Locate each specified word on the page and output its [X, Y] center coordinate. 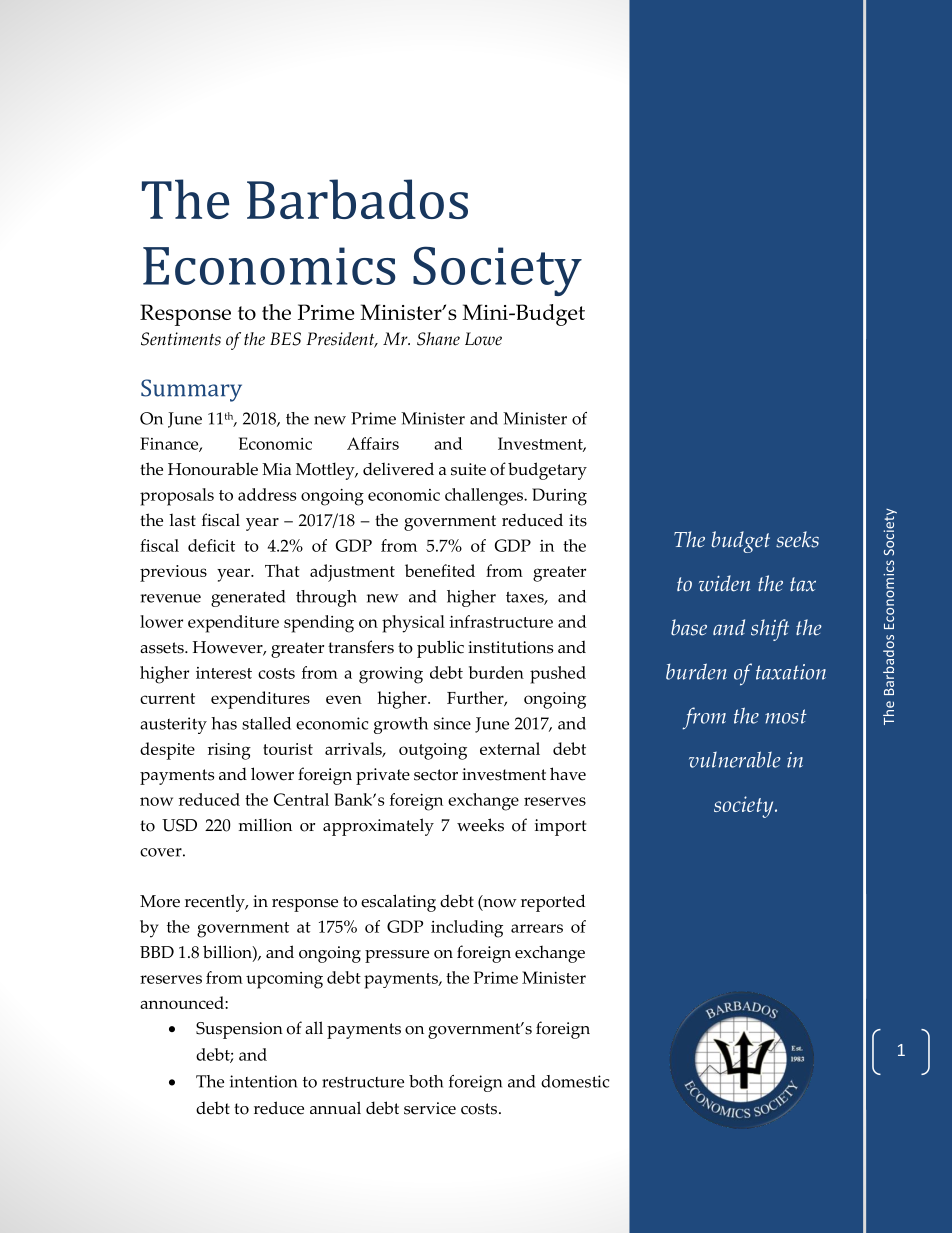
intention [263, 1081]
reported [553, 903]
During [559, 497]
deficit [211, 545]
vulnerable [735, 759]
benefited [440, 570]
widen [724, 583]
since [452, 723]
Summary [191, 390]
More [160, 901]
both [426, 1081]
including [467, 929]
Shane [438, 339]
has [224, 723]
